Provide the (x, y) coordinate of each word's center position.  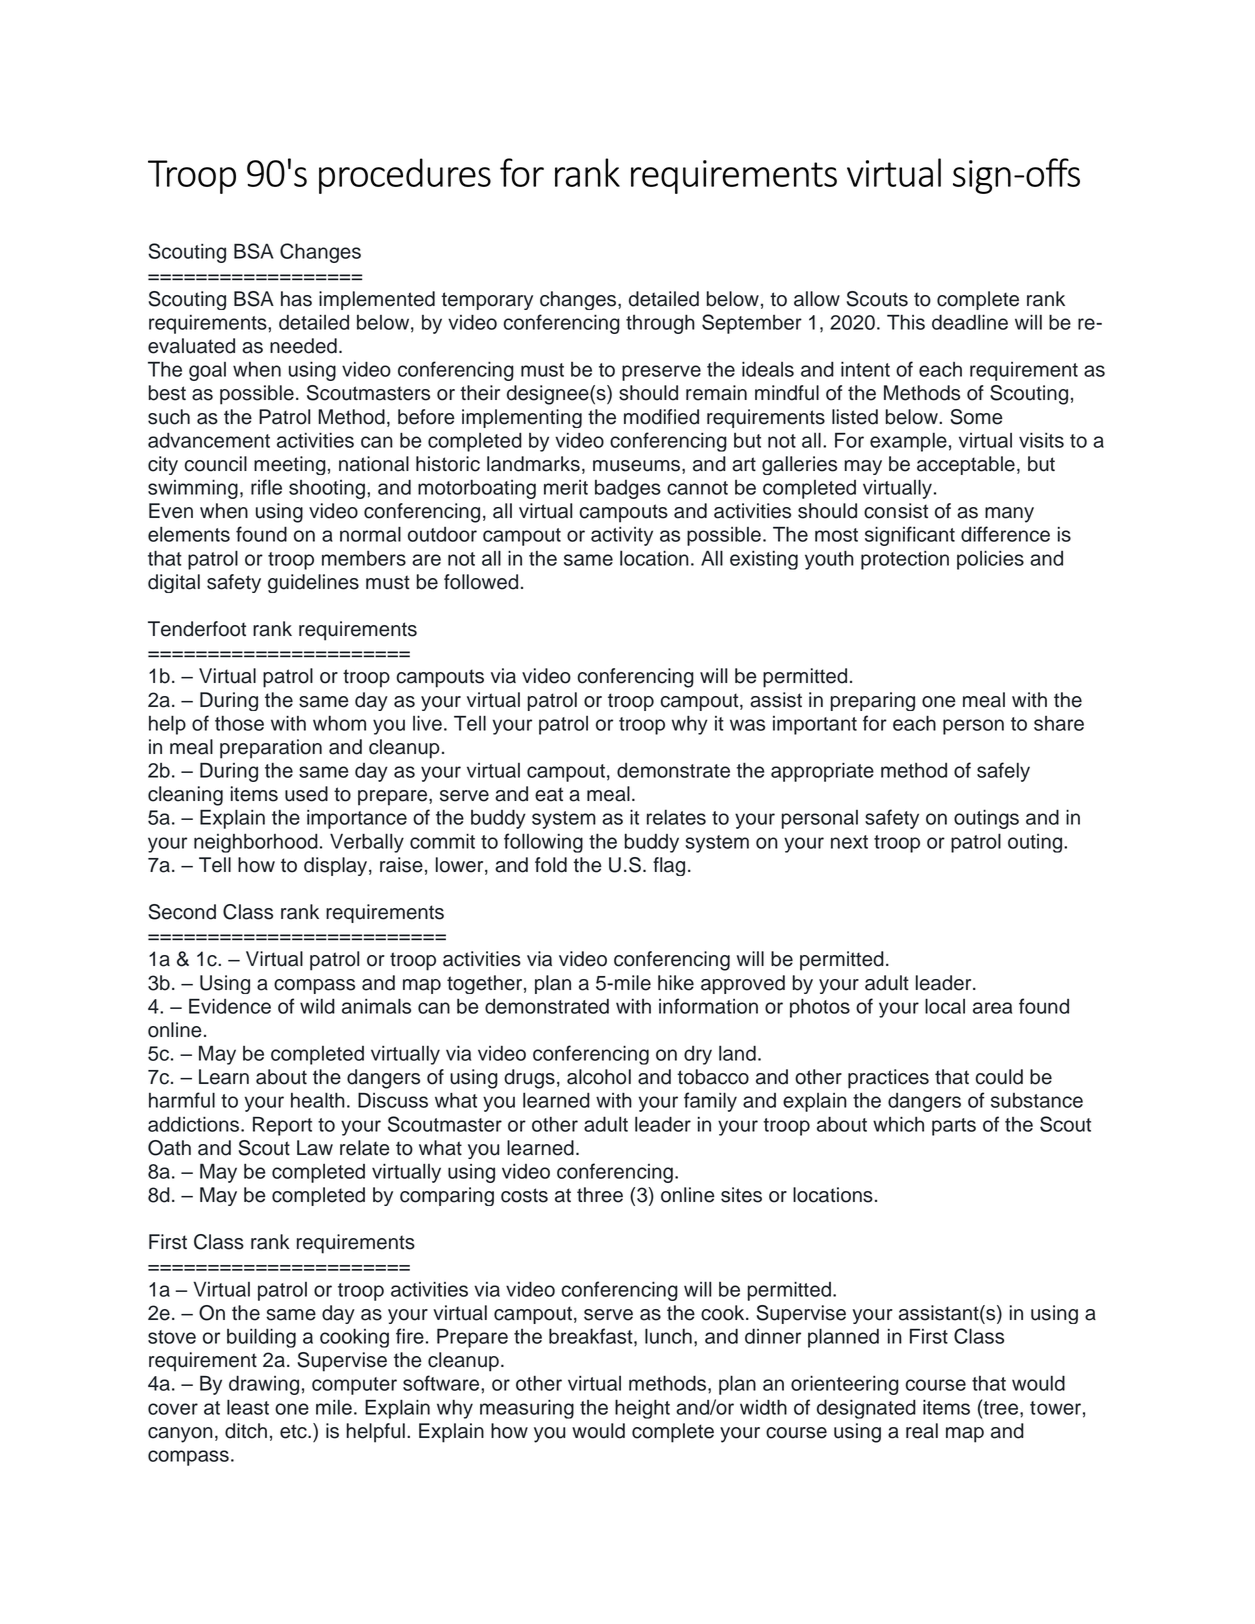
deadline (970, 322)
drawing (264, 1385)
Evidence (230, 1006)
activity (622, 536)
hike (676, 983)
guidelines (313, 583)
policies (990, 560)
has (296, 299)
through (660, 324)
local (945, 1006)
